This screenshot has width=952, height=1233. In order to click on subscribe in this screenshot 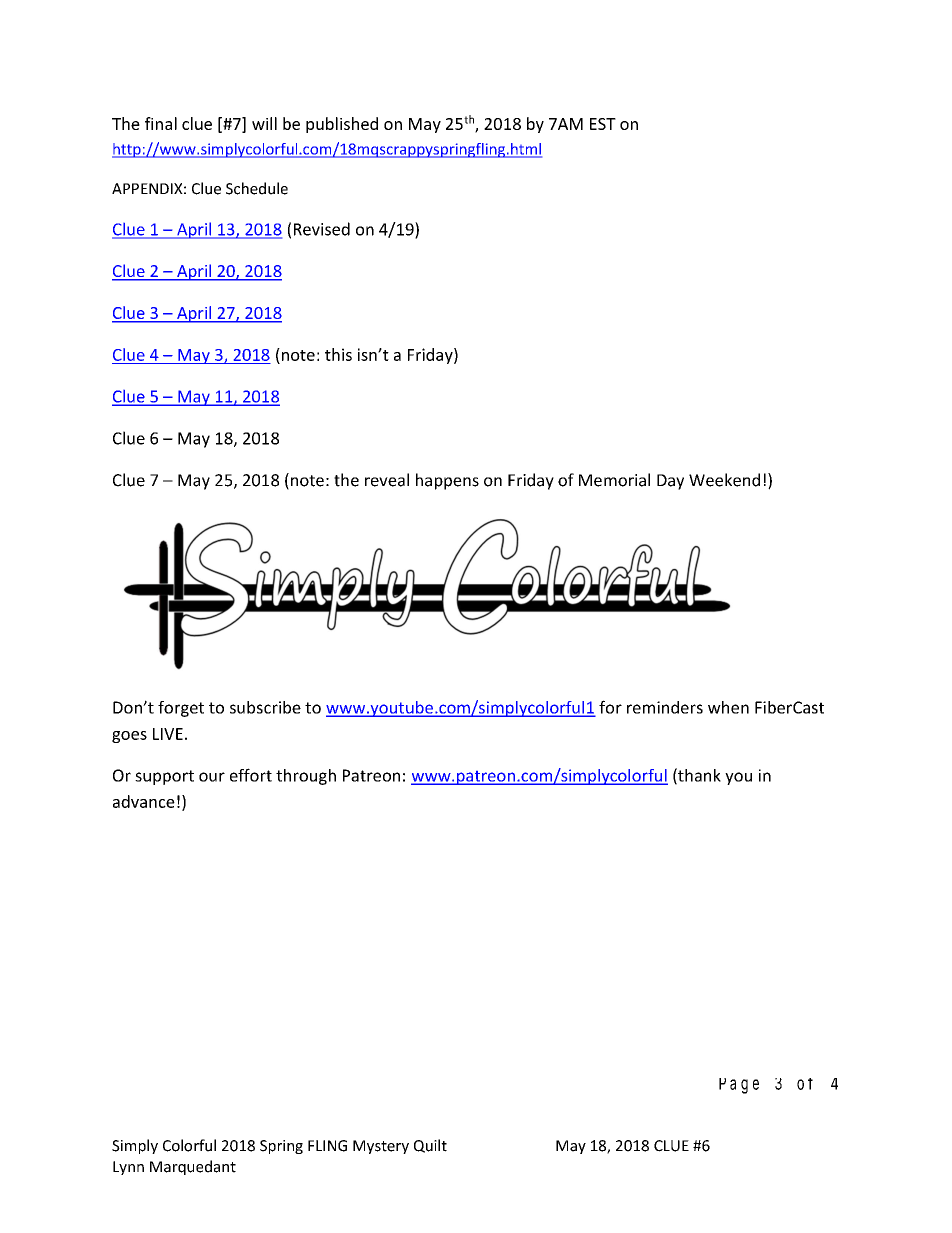, I will do `click(265, 707)`.
